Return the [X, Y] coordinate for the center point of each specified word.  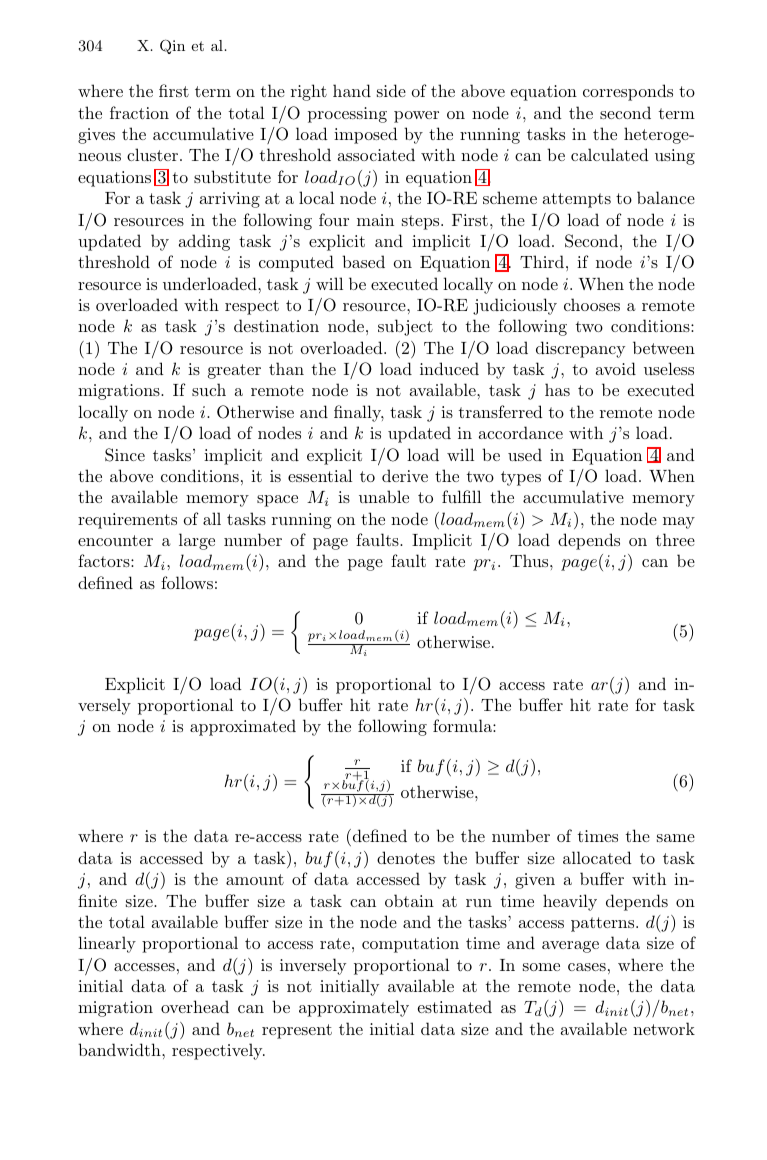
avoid [616, 368]
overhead [195, 1006]
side [391, 90]
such [209, 389]
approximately [354, 1008]
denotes [406, 857]
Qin [172, 46]
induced [449, 368]
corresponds [628, 92]
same [676, 838]
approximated [243, 727]
